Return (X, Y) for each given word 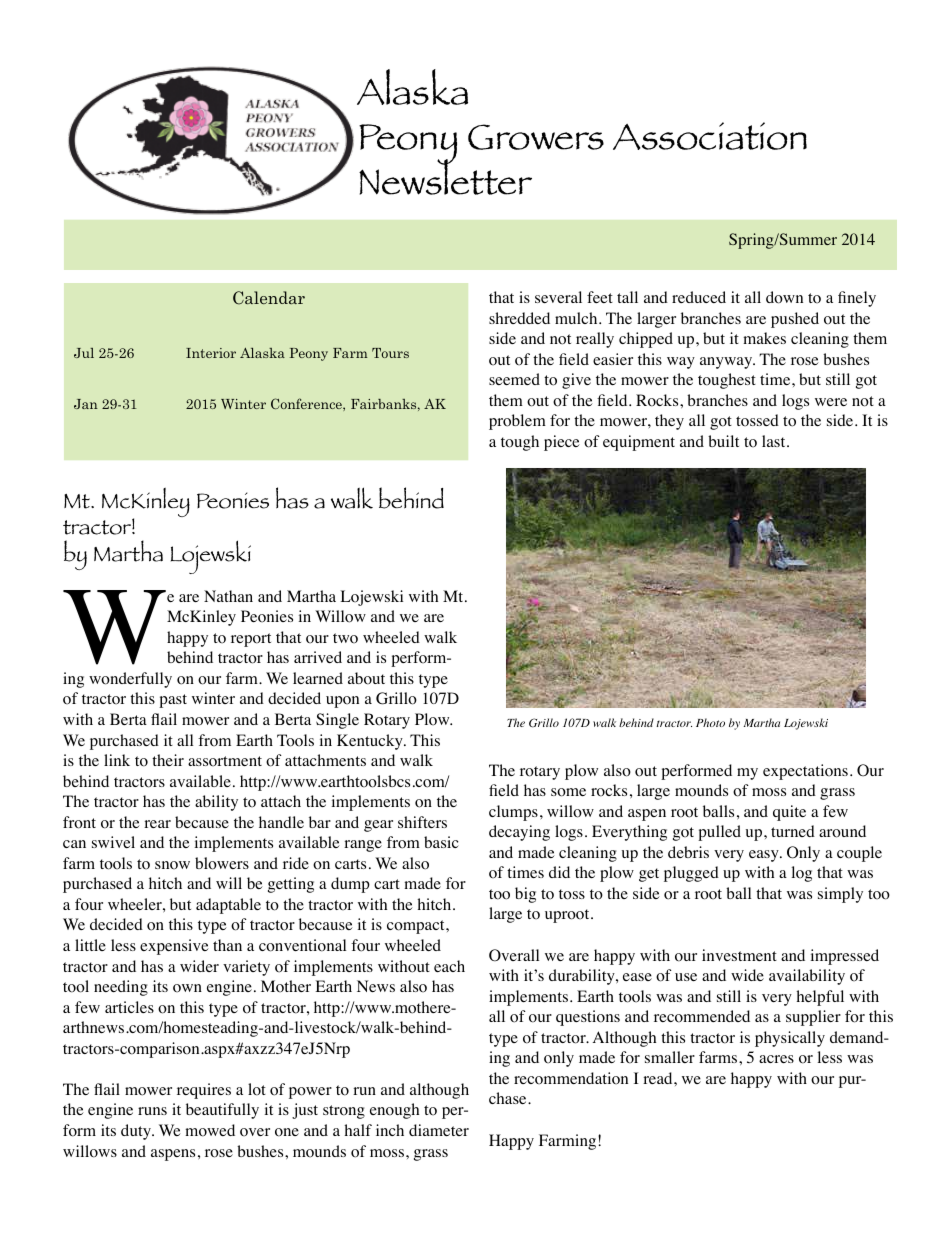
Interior (211, 353)
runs (152, 1111)
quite (789, 813)
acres (776, 1059)
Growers (536, 137)
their (168, 760)
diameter (439, 1130)
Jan (86, 404)
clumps (513, 813)
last (775, 441)
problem (517, 422)
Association (710, 136)
